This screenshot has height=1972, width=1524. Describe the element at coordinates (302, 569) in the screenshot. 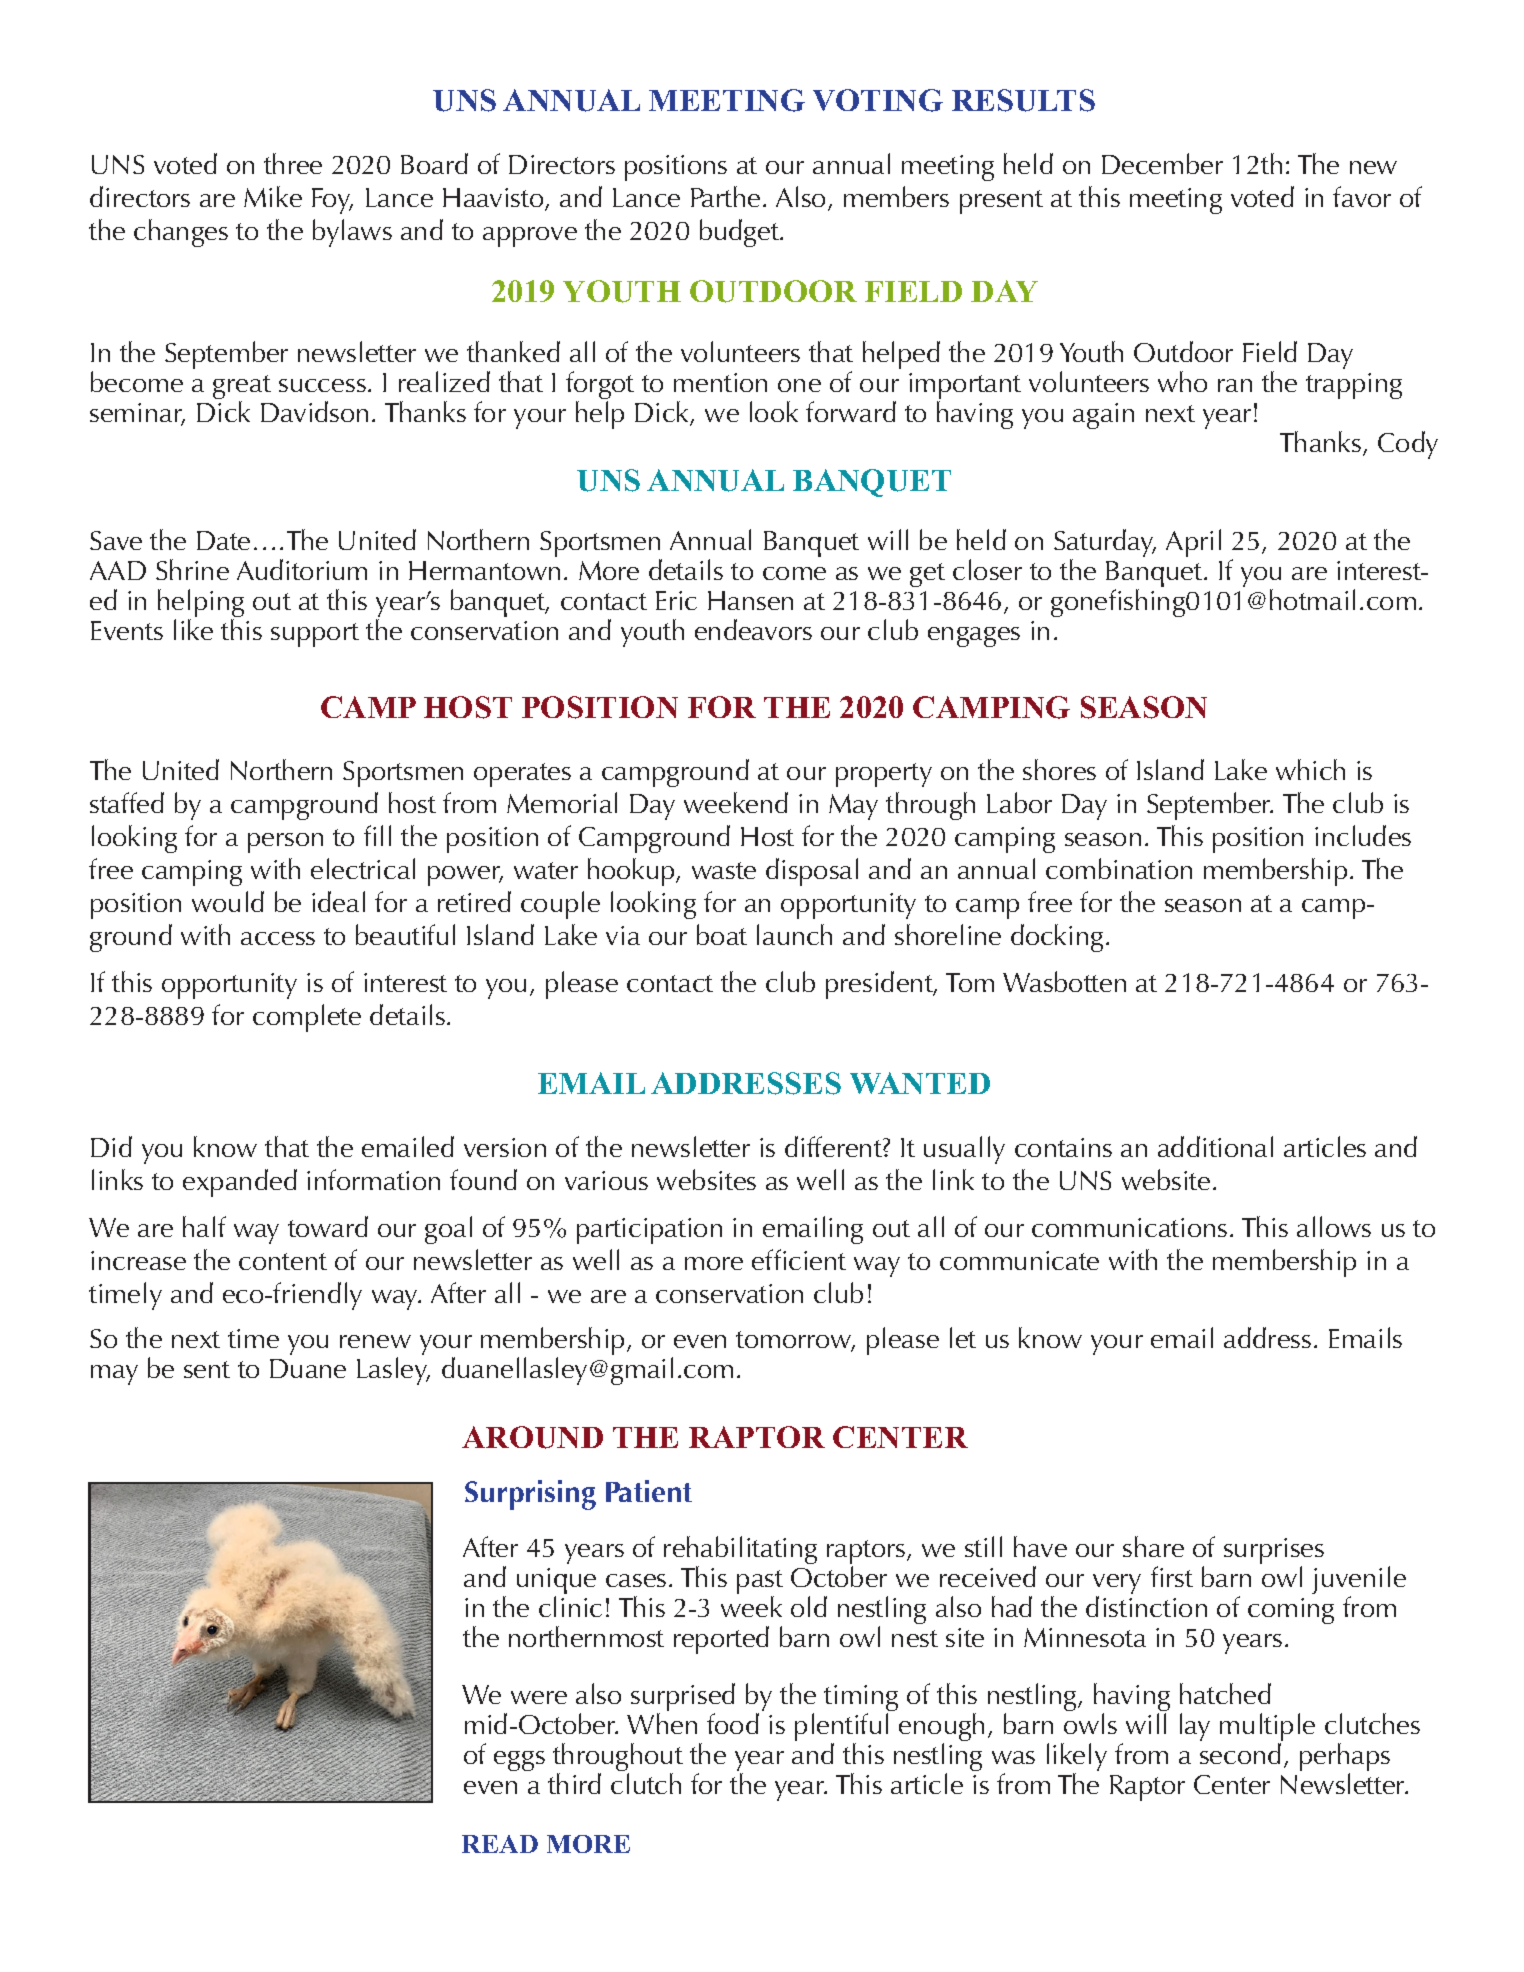

I see `Auditorium` at that location.
